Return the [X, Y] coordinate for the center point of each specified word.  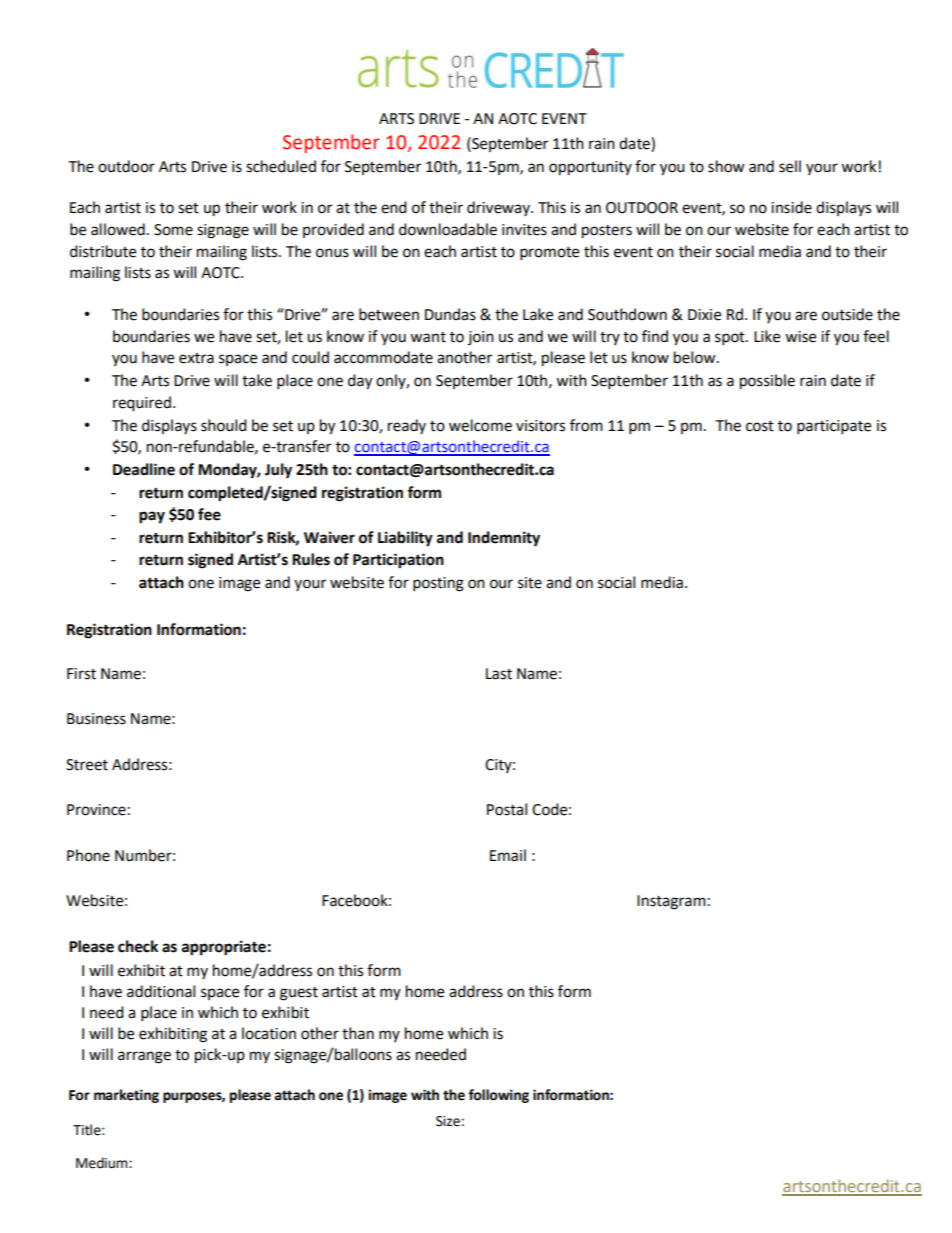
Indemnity [504, 539]
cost [760, 426]
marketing [126, 1096]
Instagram [671, 902]
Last [499, 674]
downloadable [448, 229]
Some [173, 230]
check [138, 946]
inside [791, 207]
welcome [480, 425]
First [81, 674]
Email [508, 855]
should [224, 425]
